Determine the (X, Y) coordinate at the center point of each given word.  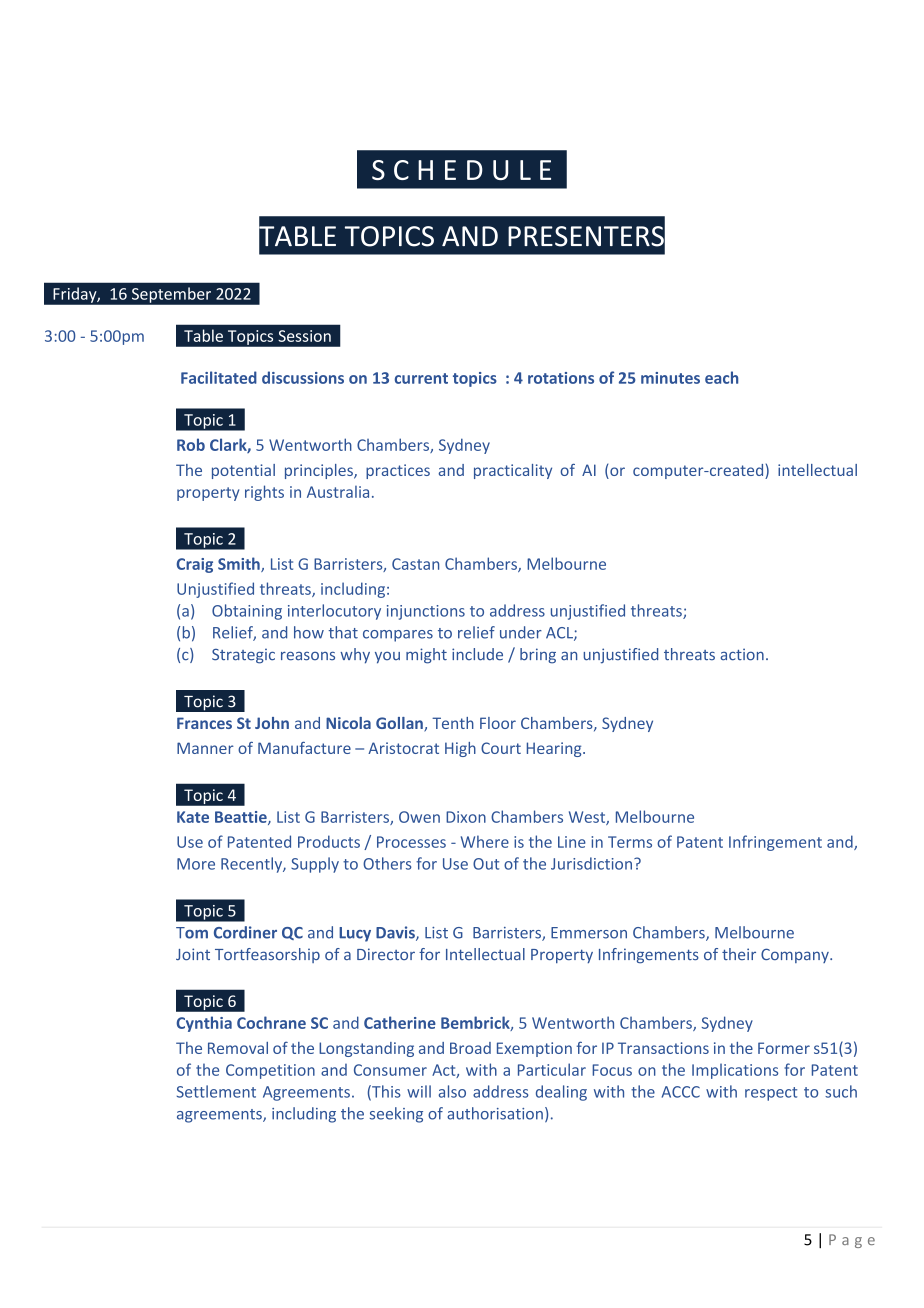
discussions (303, 377)
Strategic (243, 656)
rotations (561, 378)
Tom (192, 933)
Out (486, 864)
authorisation (495, 1113)
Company (796, 955)
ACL (560, 634)
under (521, 632)
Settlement (216, 1091)
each (721, 377)
